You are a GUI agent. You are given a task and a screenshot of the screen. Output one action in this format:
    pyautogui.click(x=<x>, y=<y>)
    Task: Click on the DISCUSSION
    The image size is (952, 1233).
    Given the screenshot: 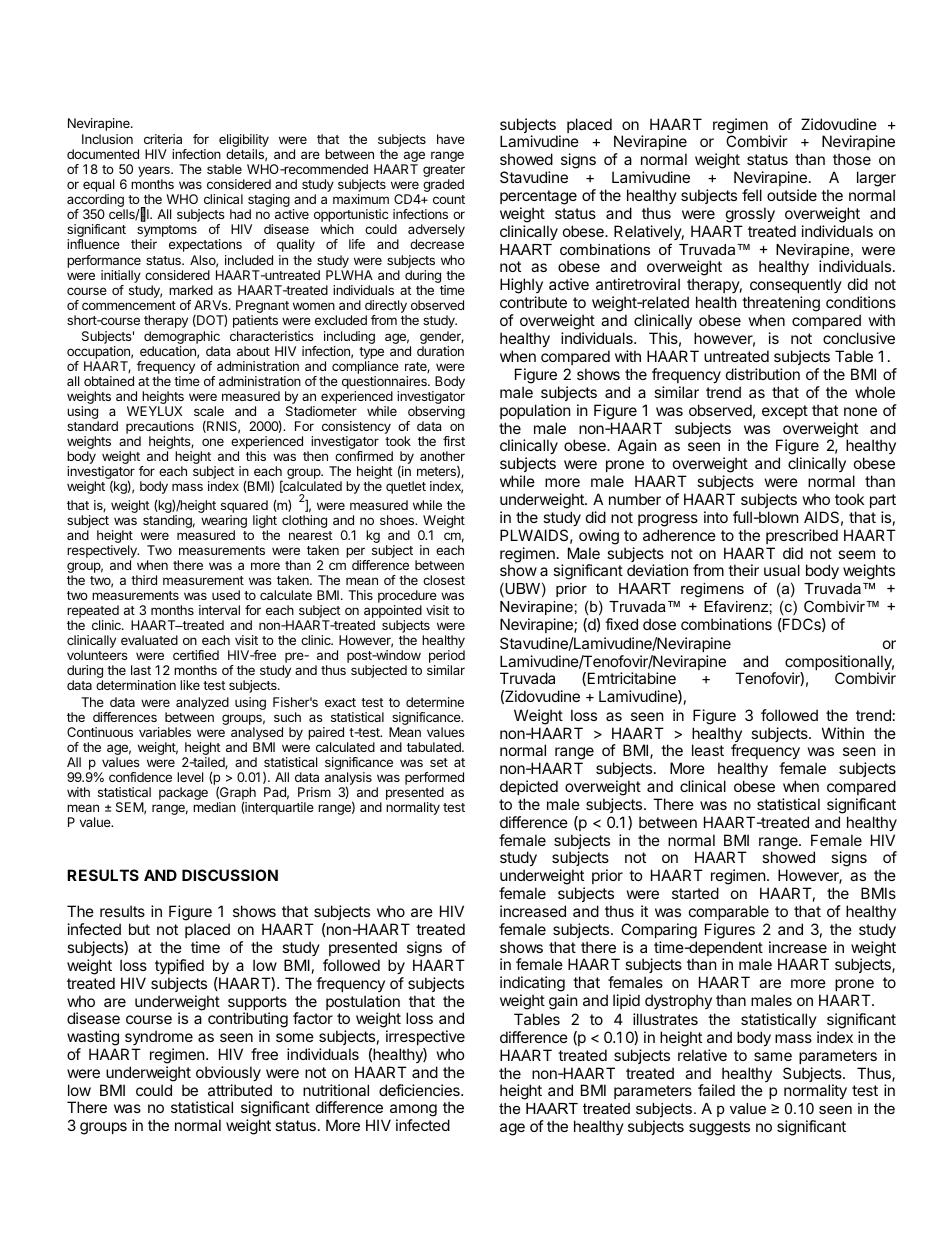 What is the action you would take?
    pyautogui.click(x=230, y=875)
